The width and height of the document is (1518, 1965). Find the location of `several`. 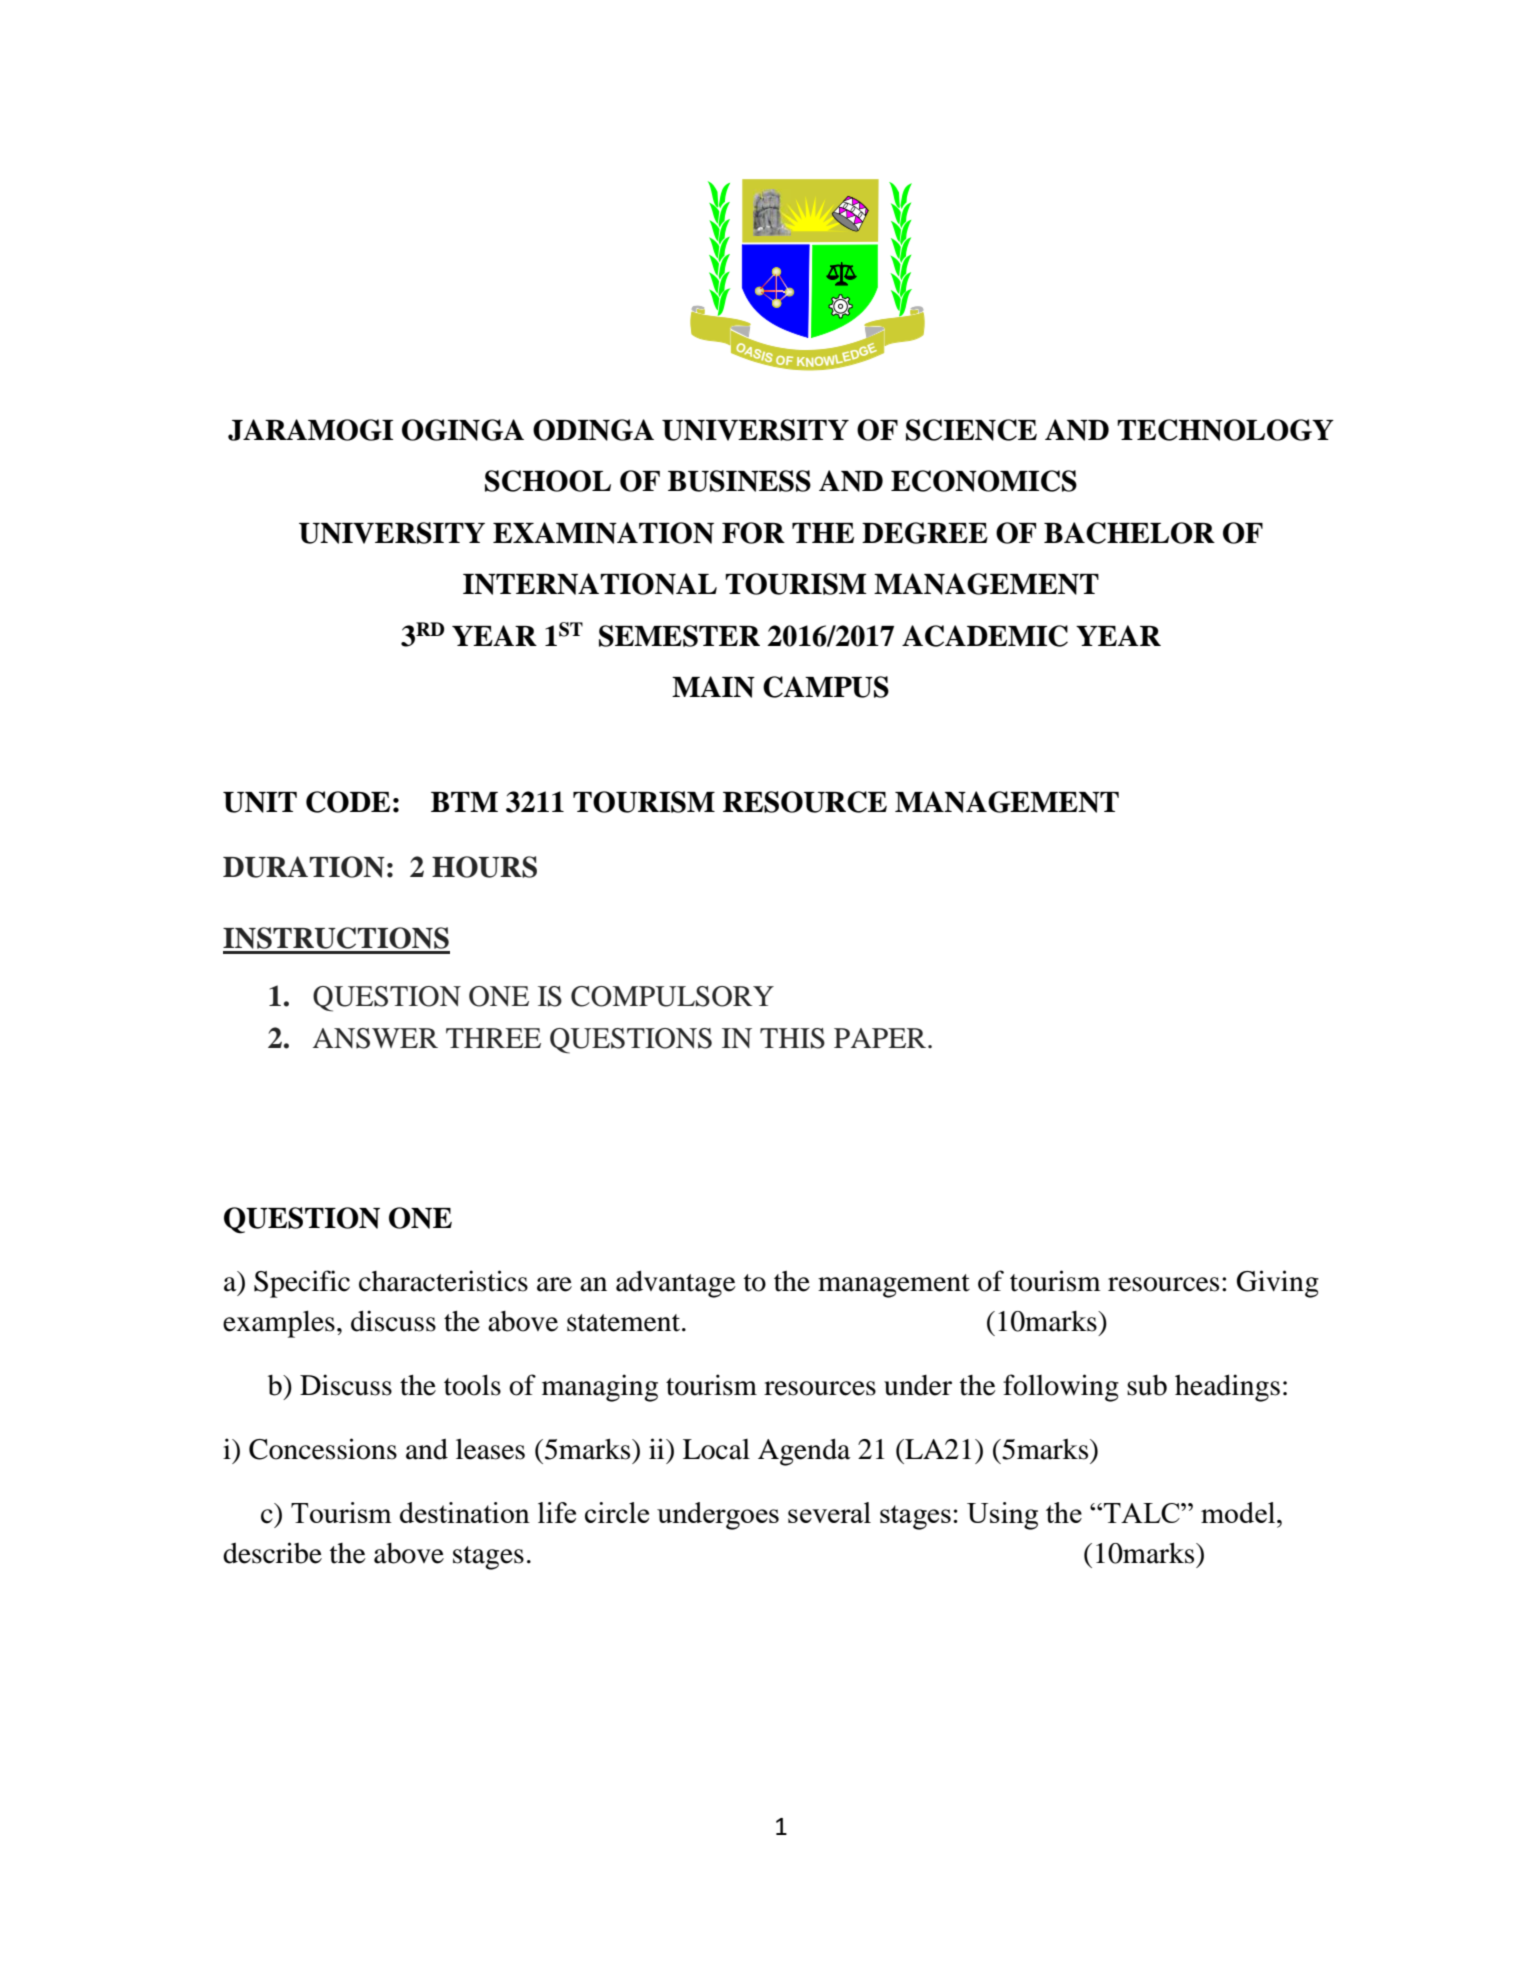

several is located at coordinates (829, 1512).
